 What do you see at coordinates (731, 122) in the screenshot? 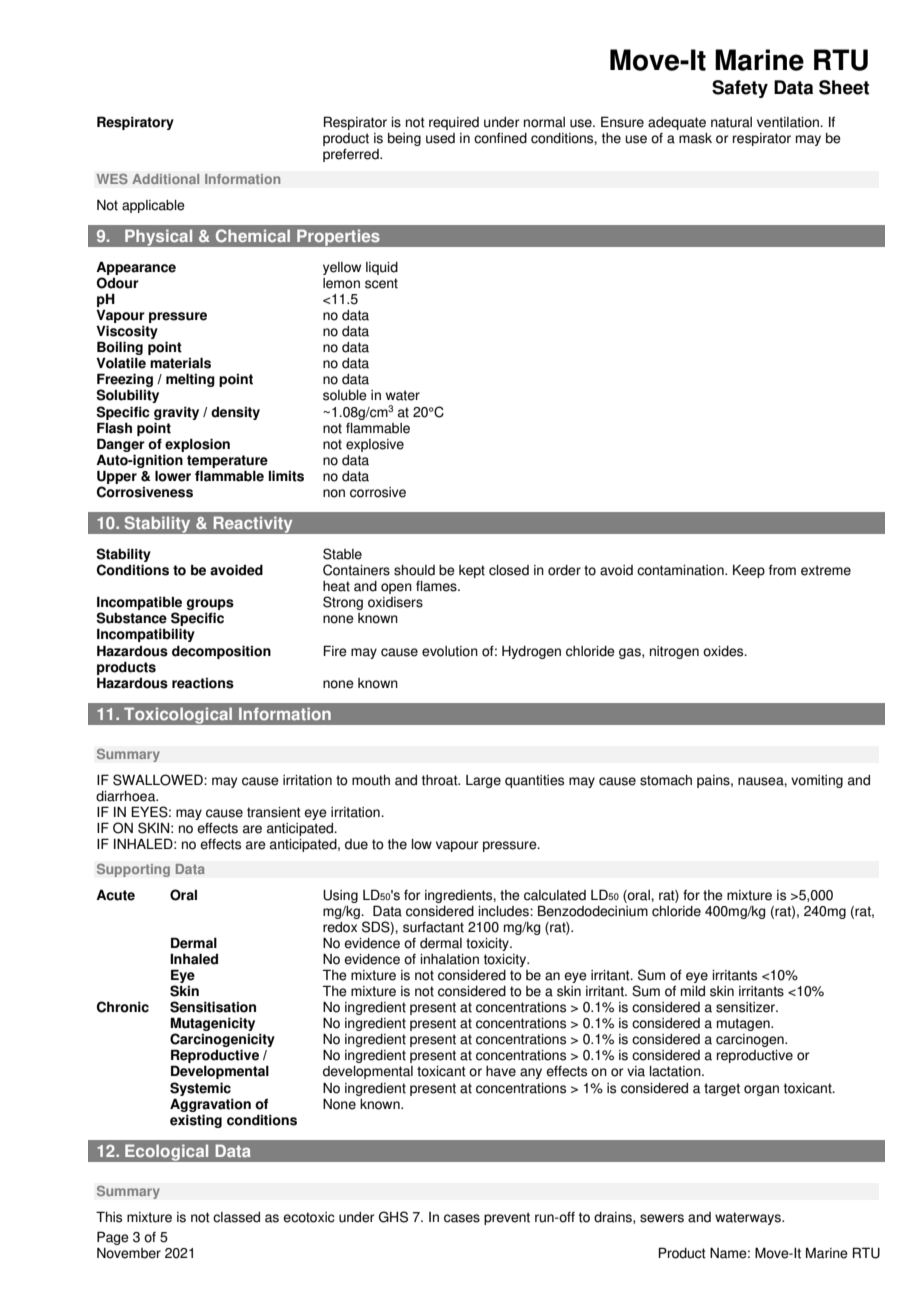
I see `natural` at bounding box center [731, 122].
